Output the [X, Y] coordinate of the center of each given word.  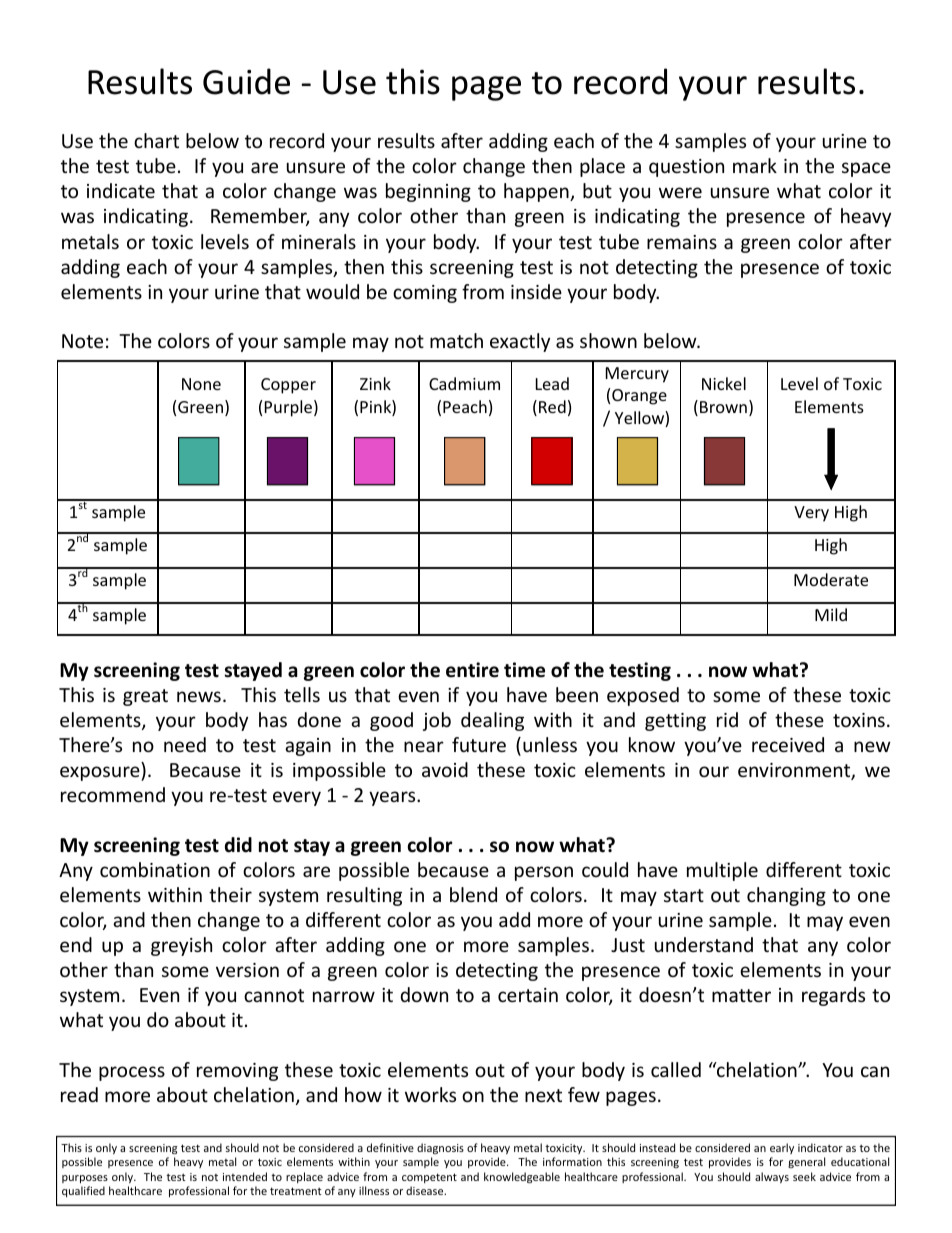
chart [156, 140]
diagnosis [440, 1148]
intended [245, 1176]
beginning [428, 192]
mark [755, 165]
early [782, 1148]
